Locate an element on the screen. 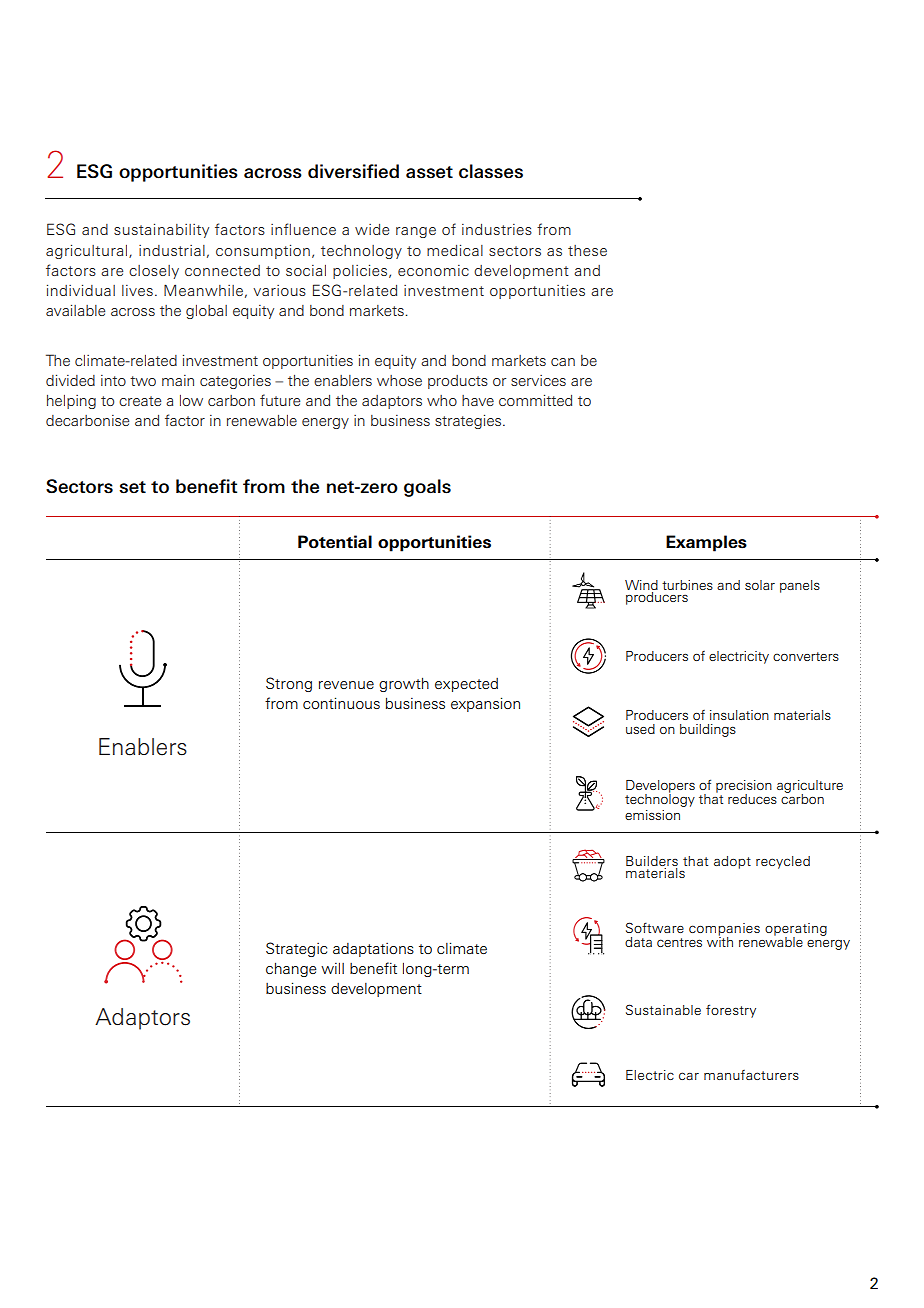 The image size is (924, 1308). sustainability is located at coordinates (161, 231).
